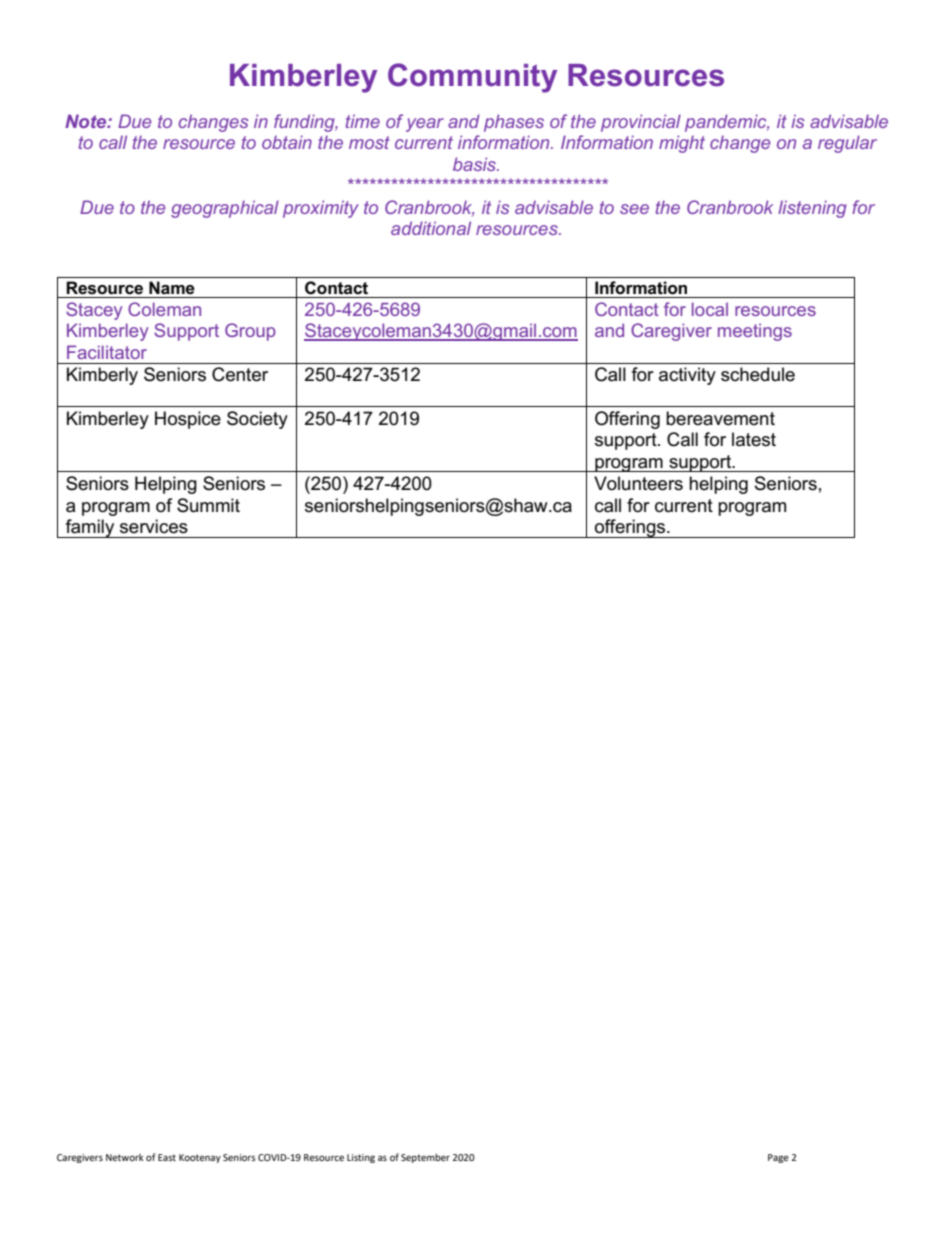 The width and height of the screenshot is (952, 1233). What do you see at coordinates (90, 528) in the screenshot?
I see `family` at bounding box center [90, 528].
